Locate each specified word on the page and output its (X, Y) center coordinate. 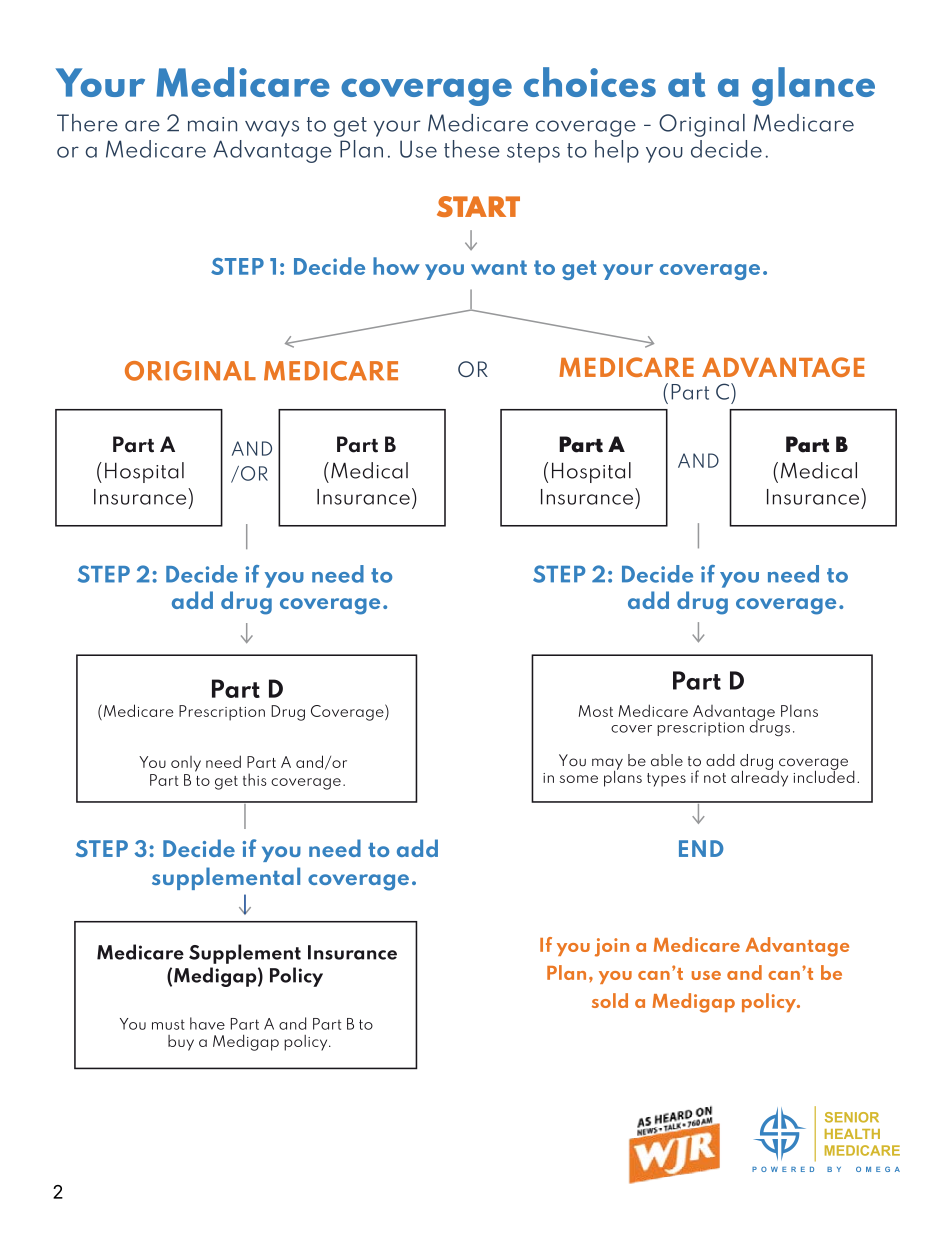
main (212, 124)
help (617, 151)
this (255, 779)
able (667, 760)
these (472, 149)
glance (813, 86)
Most (596, 711)
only (186, 764)
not (715, 778)
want (499, 267)
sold (610, 1000)
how (396, 266)
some (579, 779)
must (168, 1024)
